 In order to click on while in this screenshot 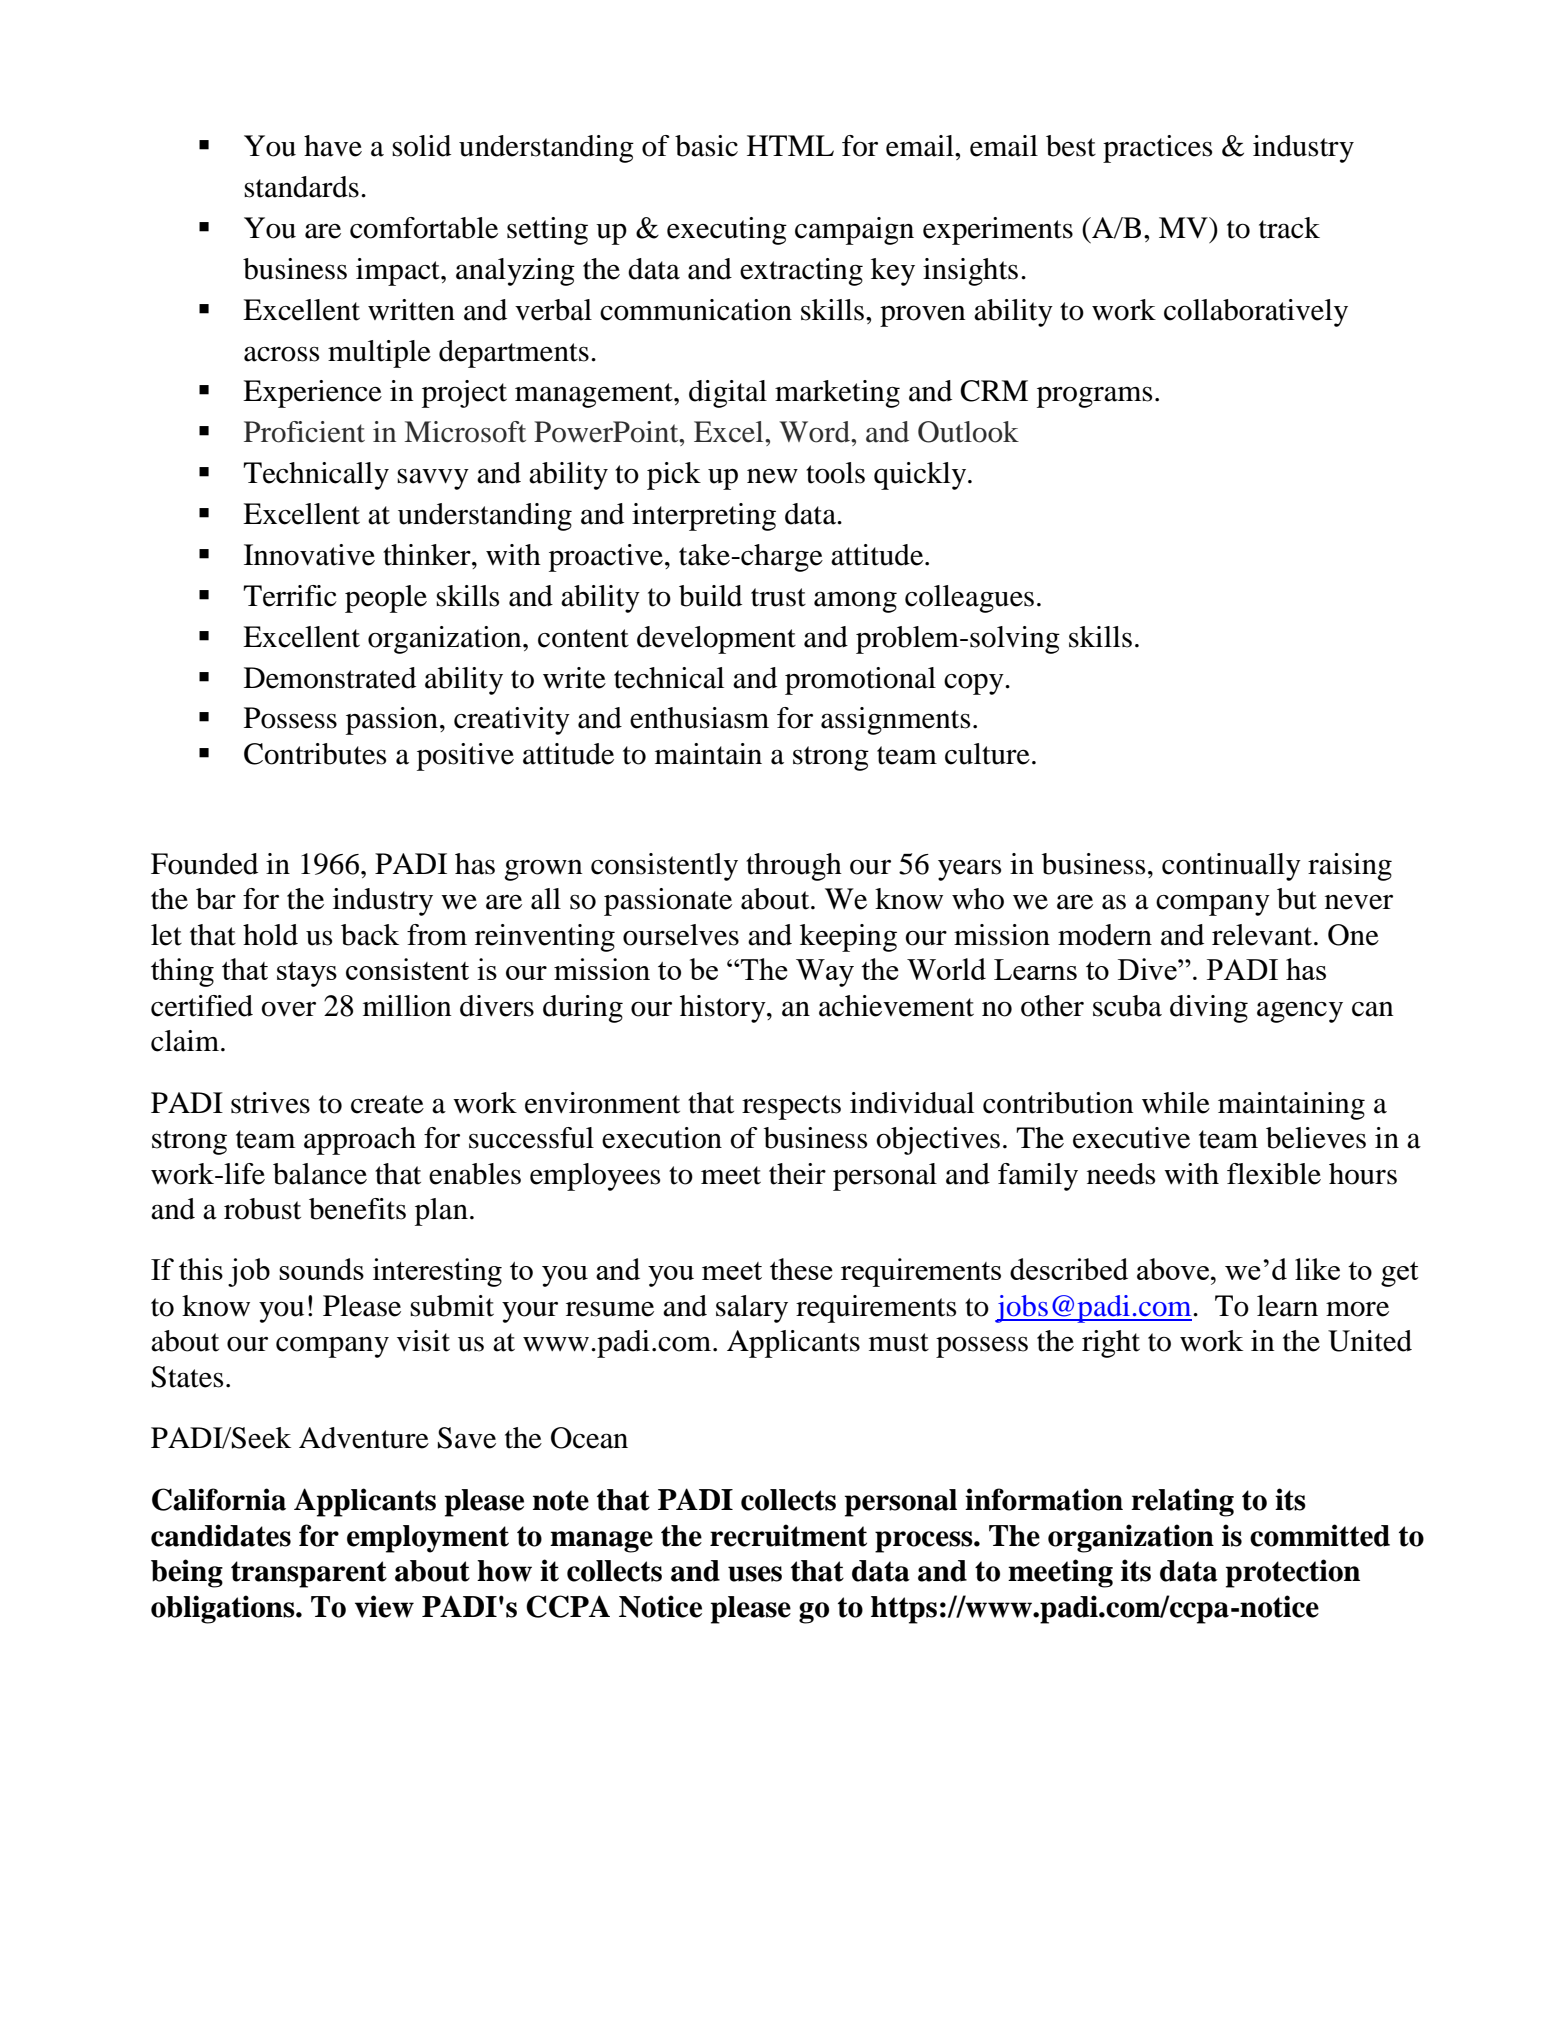, I will do `click(1176, 1103)`.
